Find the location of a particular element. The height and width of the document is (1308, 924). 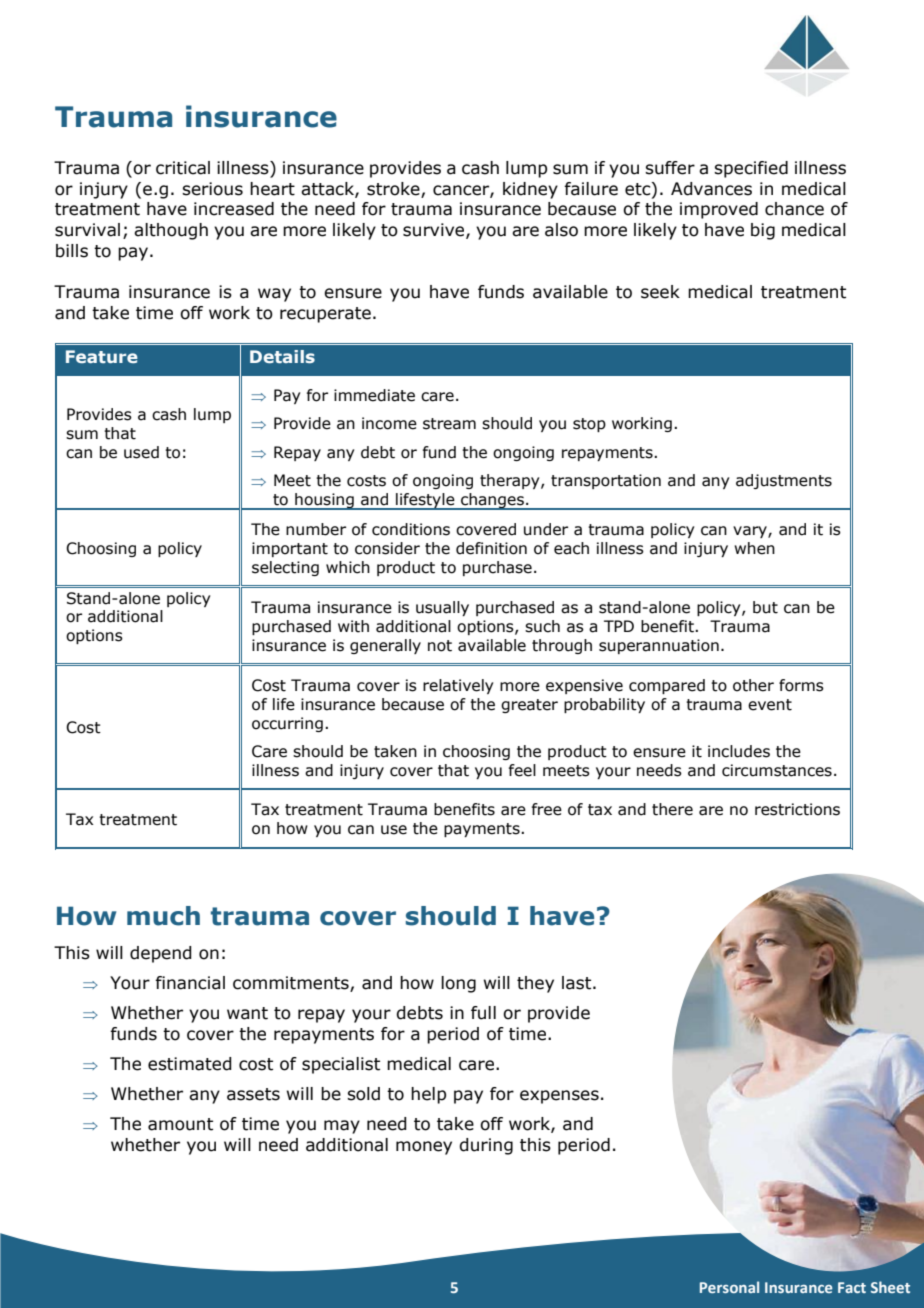

stroke is located at coordinates (393, 189).
